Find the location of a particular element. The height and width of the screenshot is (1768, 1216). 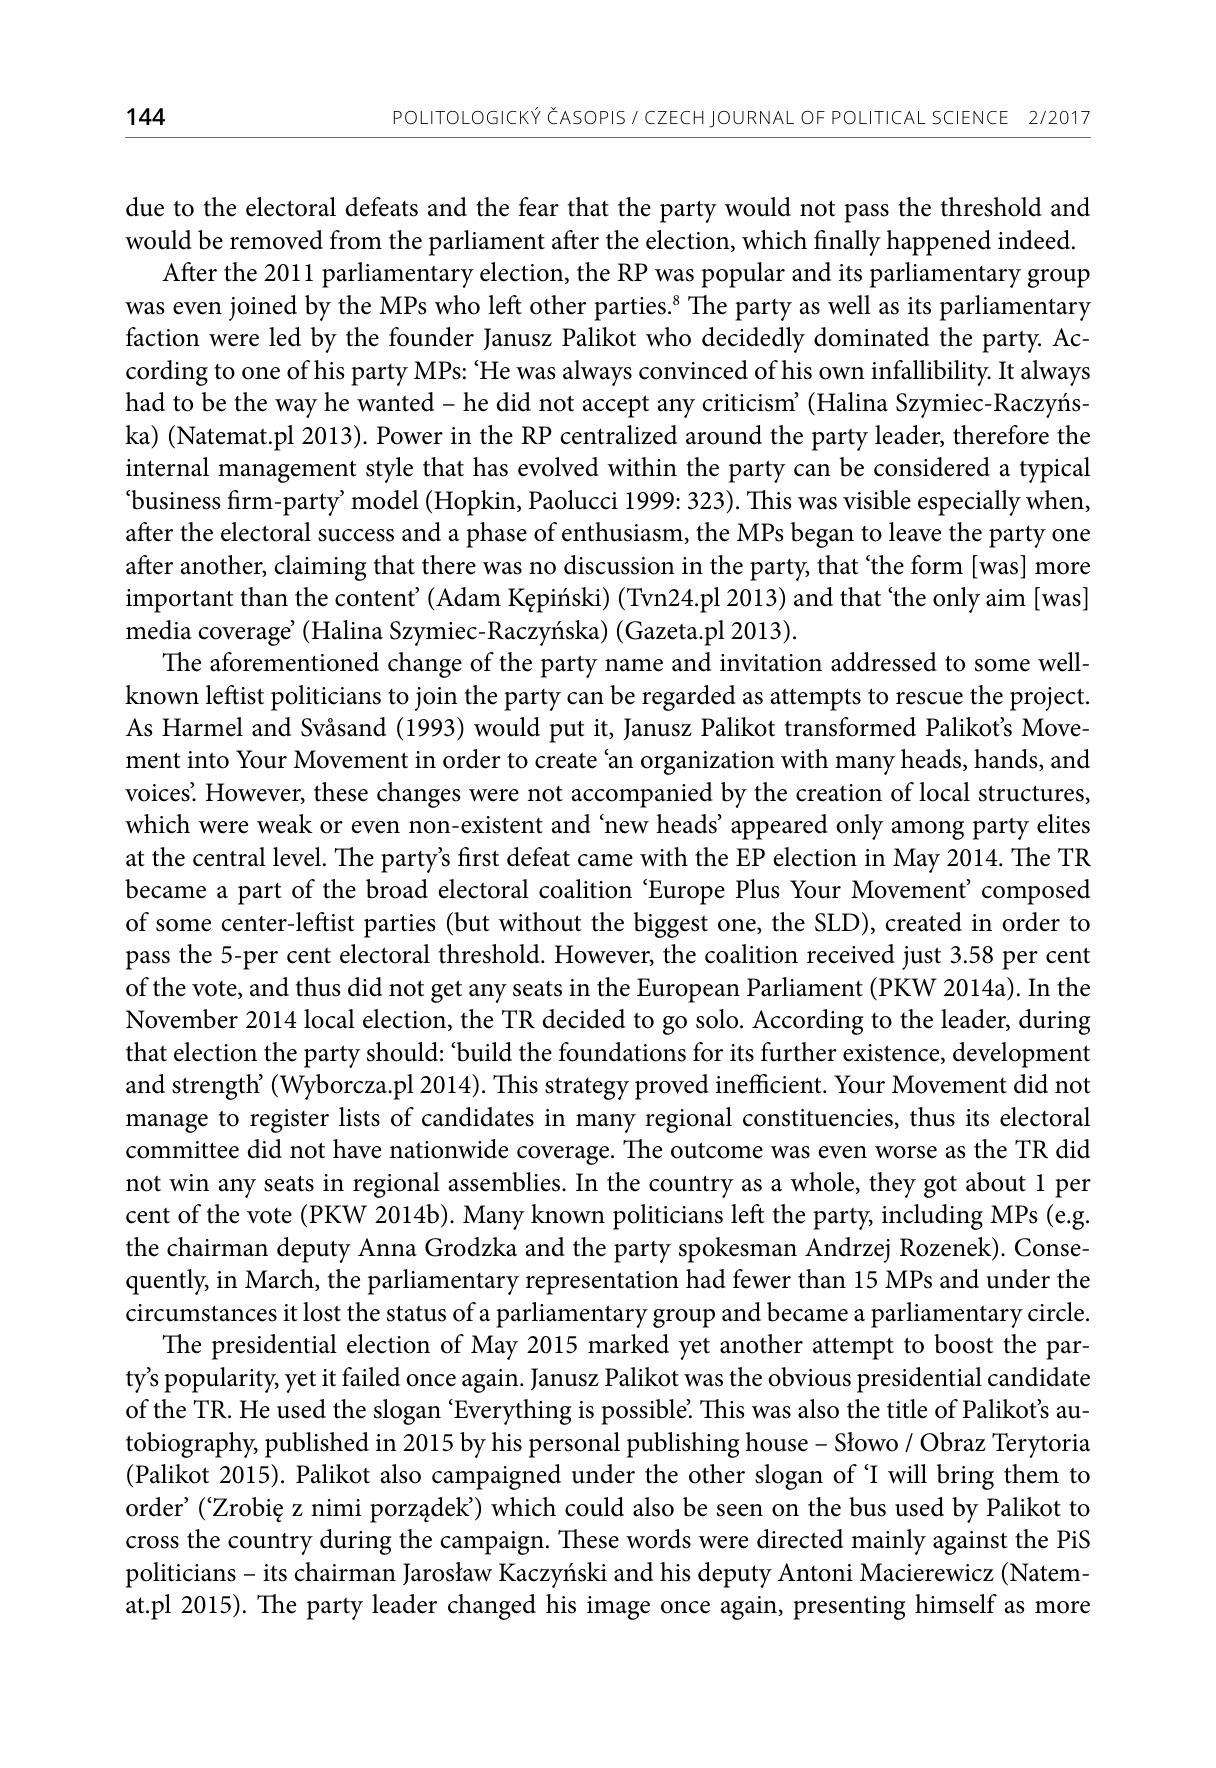

level is located at coordinates (297, 857).
